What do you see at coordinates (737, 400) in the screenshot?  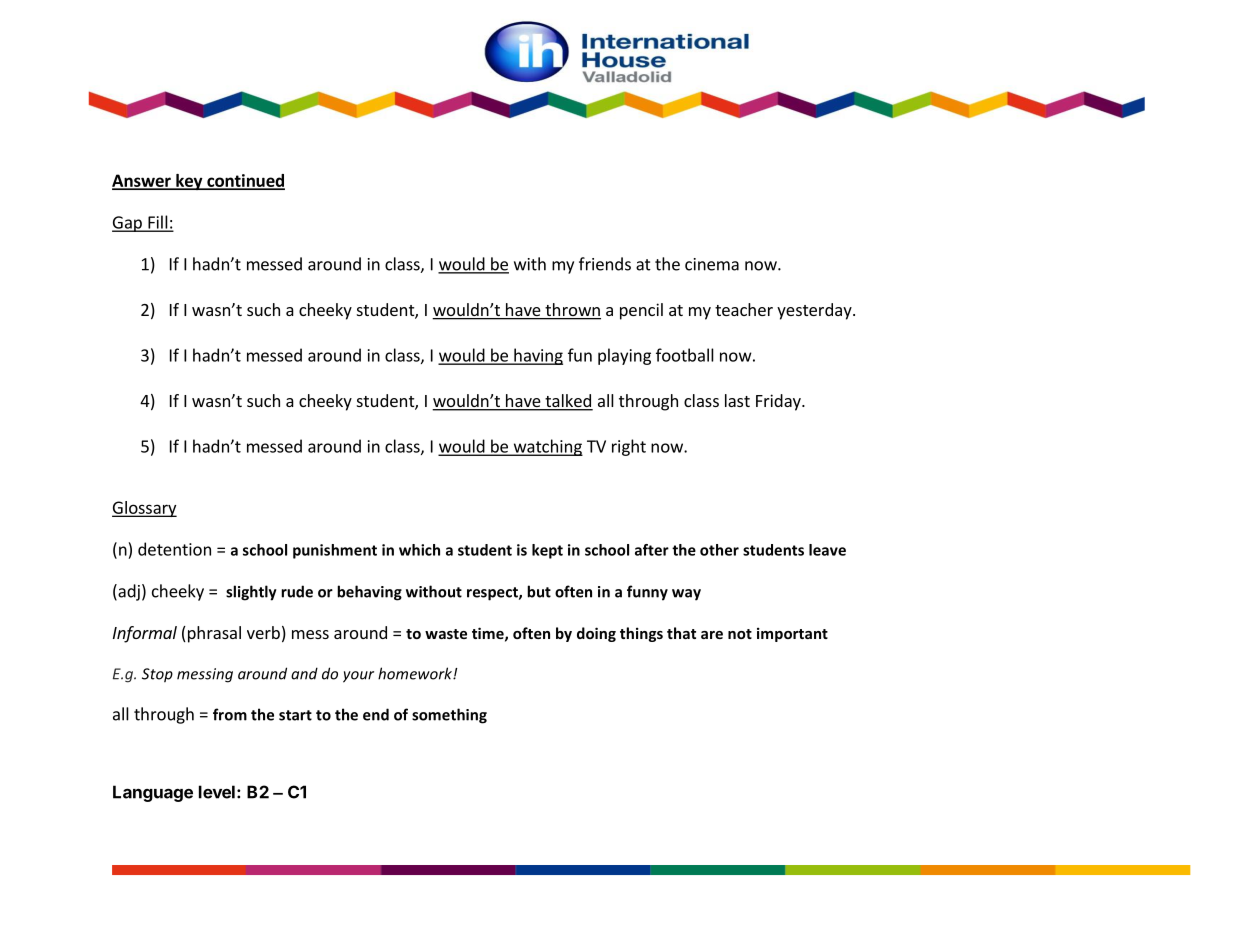 I see `last` at bounding box center [737, 400].
